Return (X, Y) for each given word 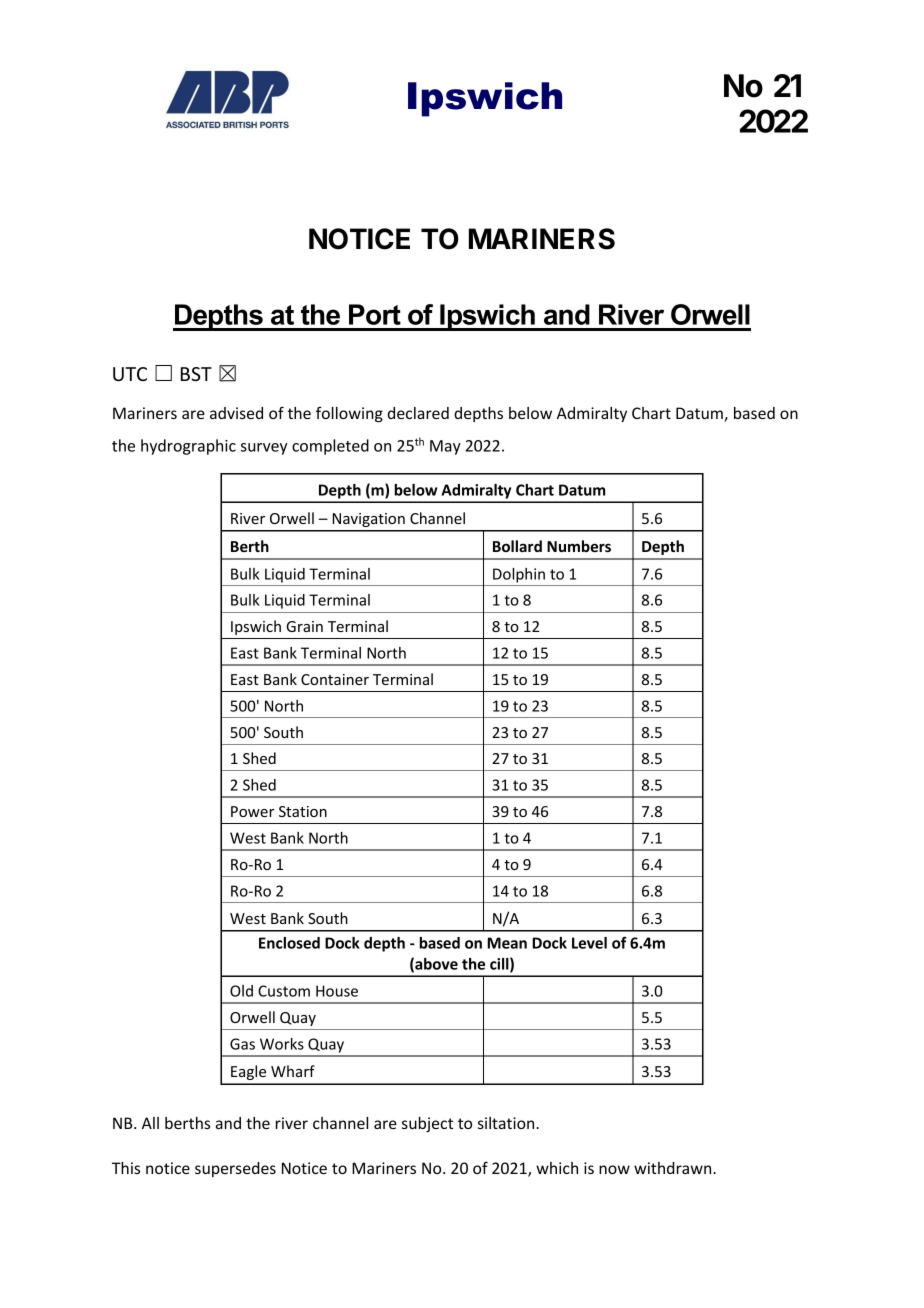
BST (196, 374)
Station (303, 811)
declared (418, 413)
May (445, 447)
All (150, 1123)
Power (252, 811)
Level (589, 943)
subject (427, 1124)
